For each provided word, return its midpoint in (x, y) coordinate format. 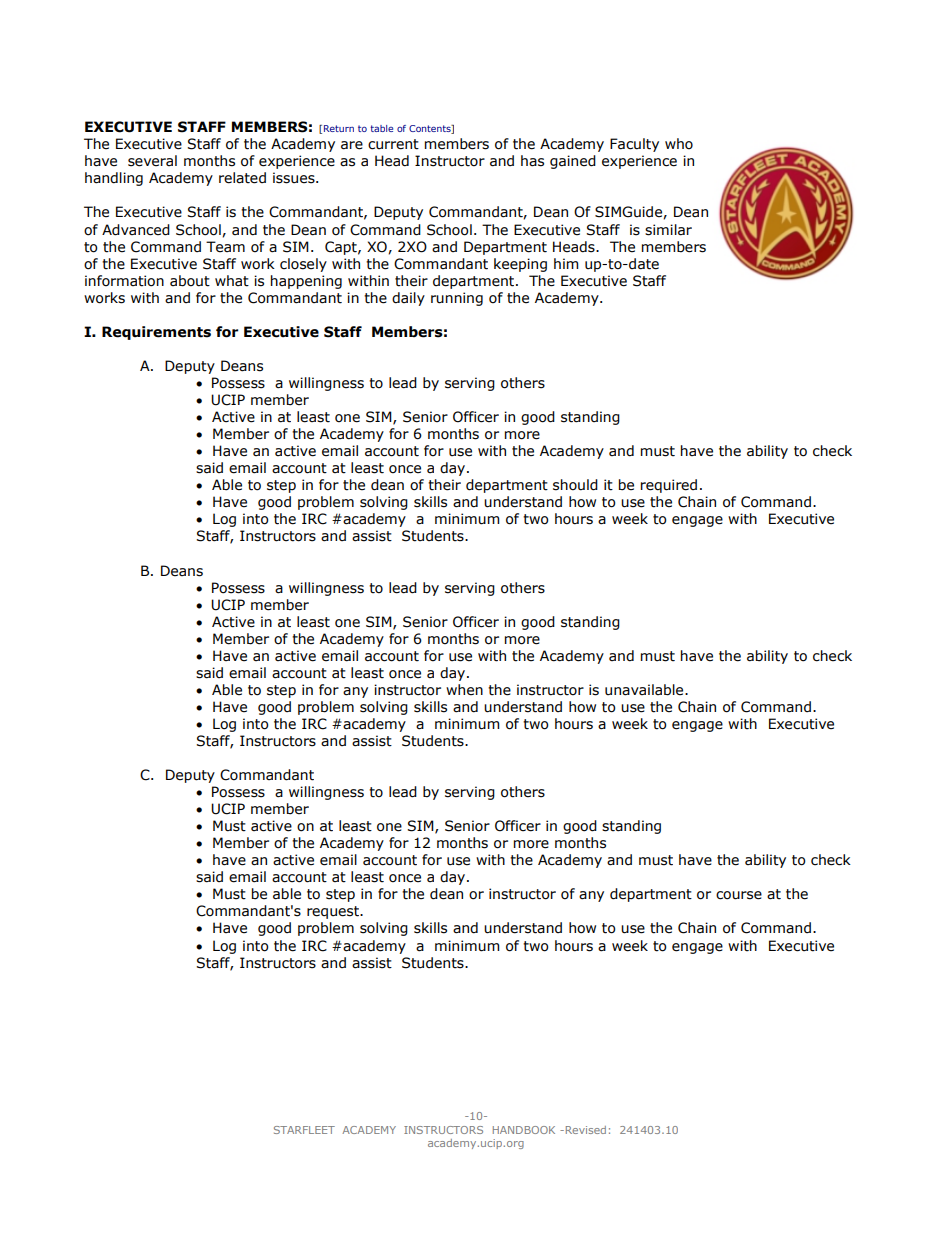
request (334, 912)
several (152, 161)
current (393, 144)
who (679, 144)
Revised (584, 1130)
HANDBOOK (524, 1130)
